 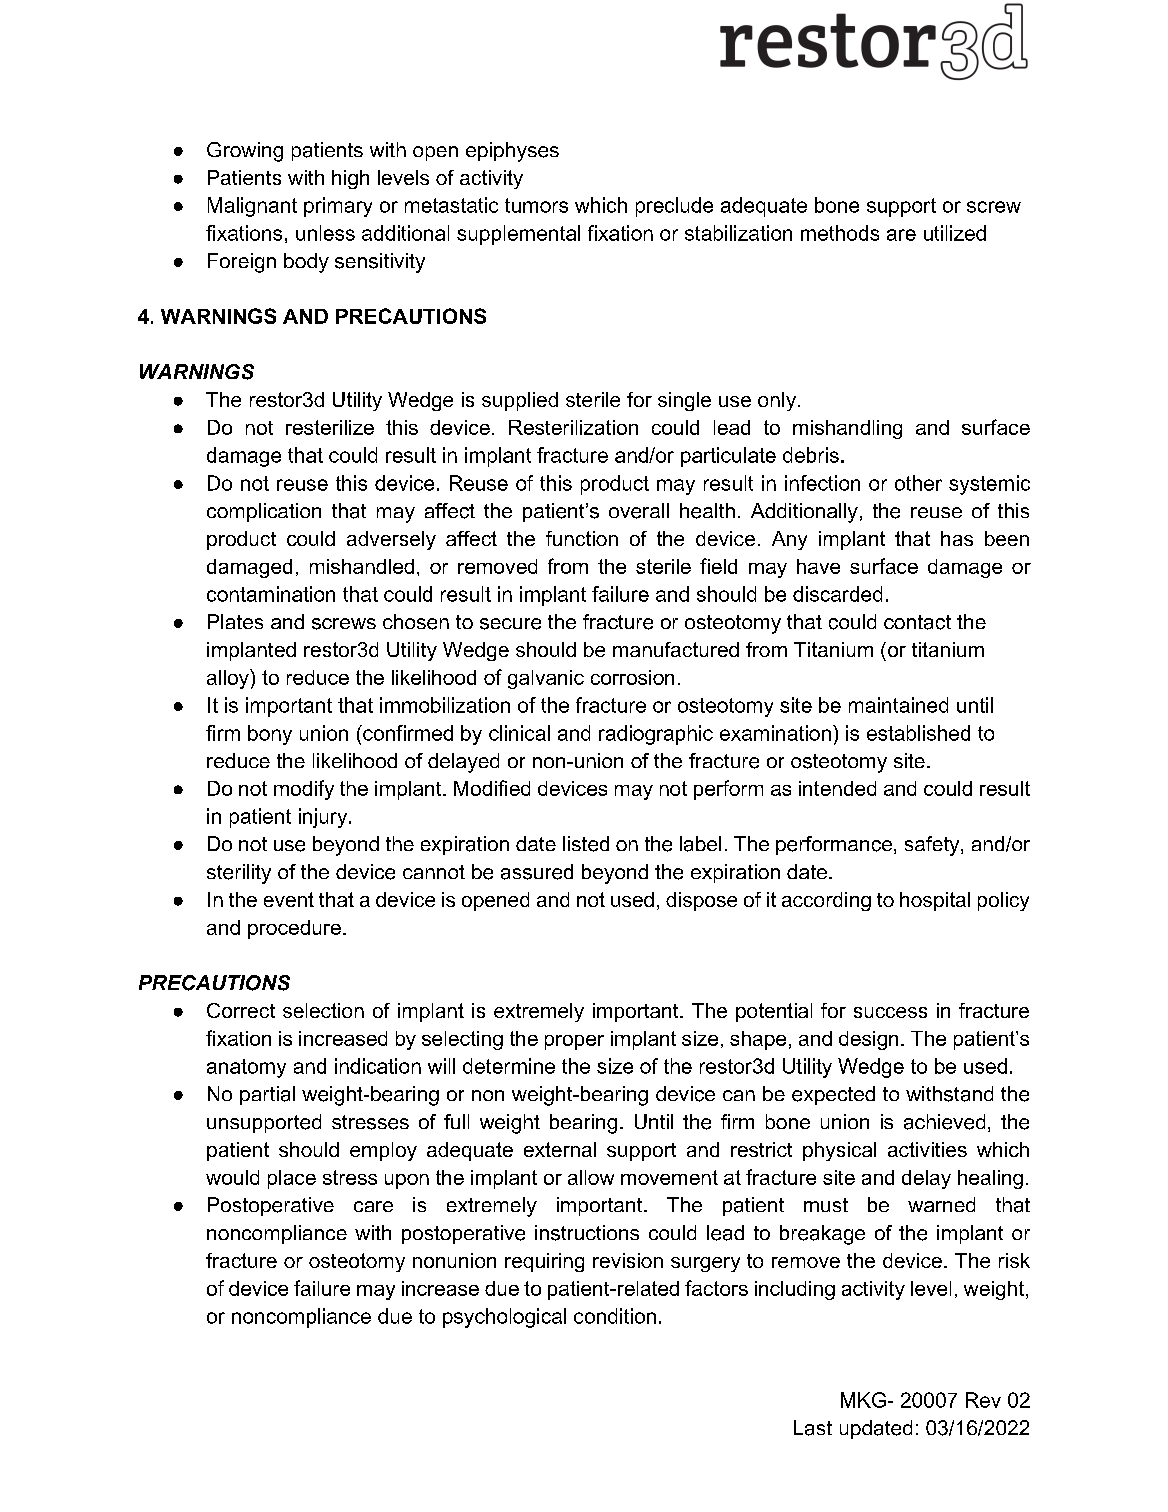 I want to click on primary, so click(x=338, y=207).
